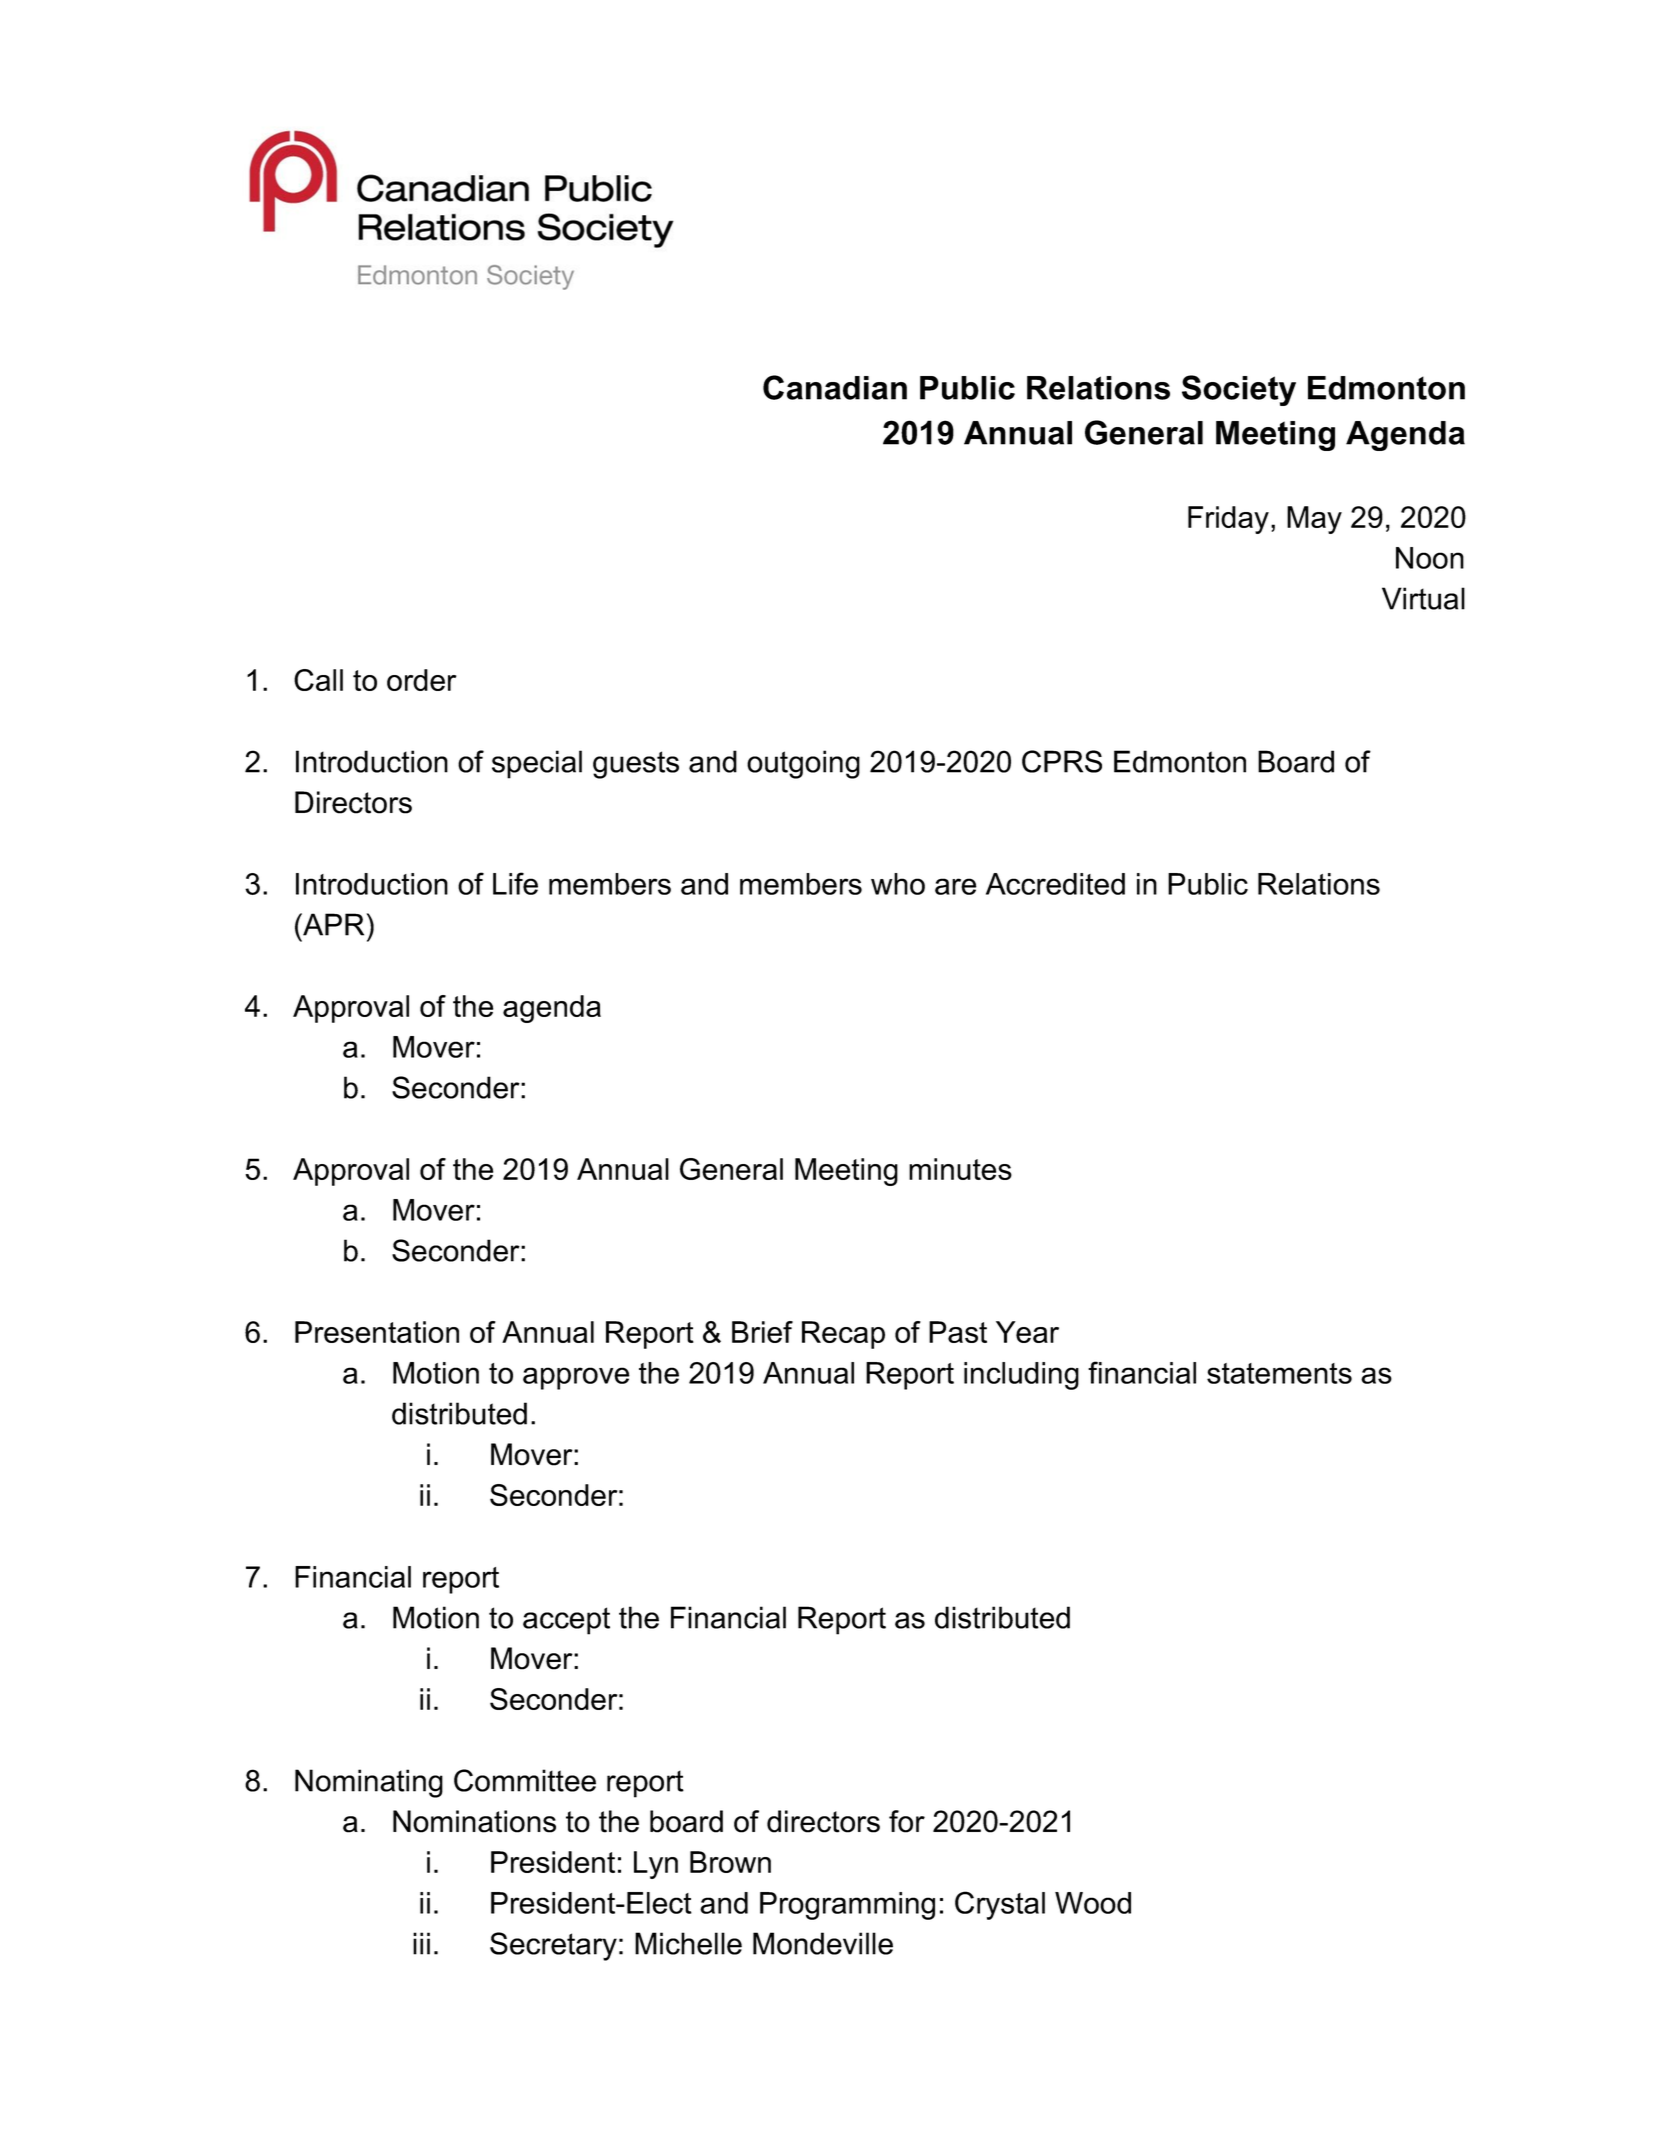 Image resolution: width=1663 pixels, height=2152 pixels. I want to click on Programming, so click(847, 1906).
